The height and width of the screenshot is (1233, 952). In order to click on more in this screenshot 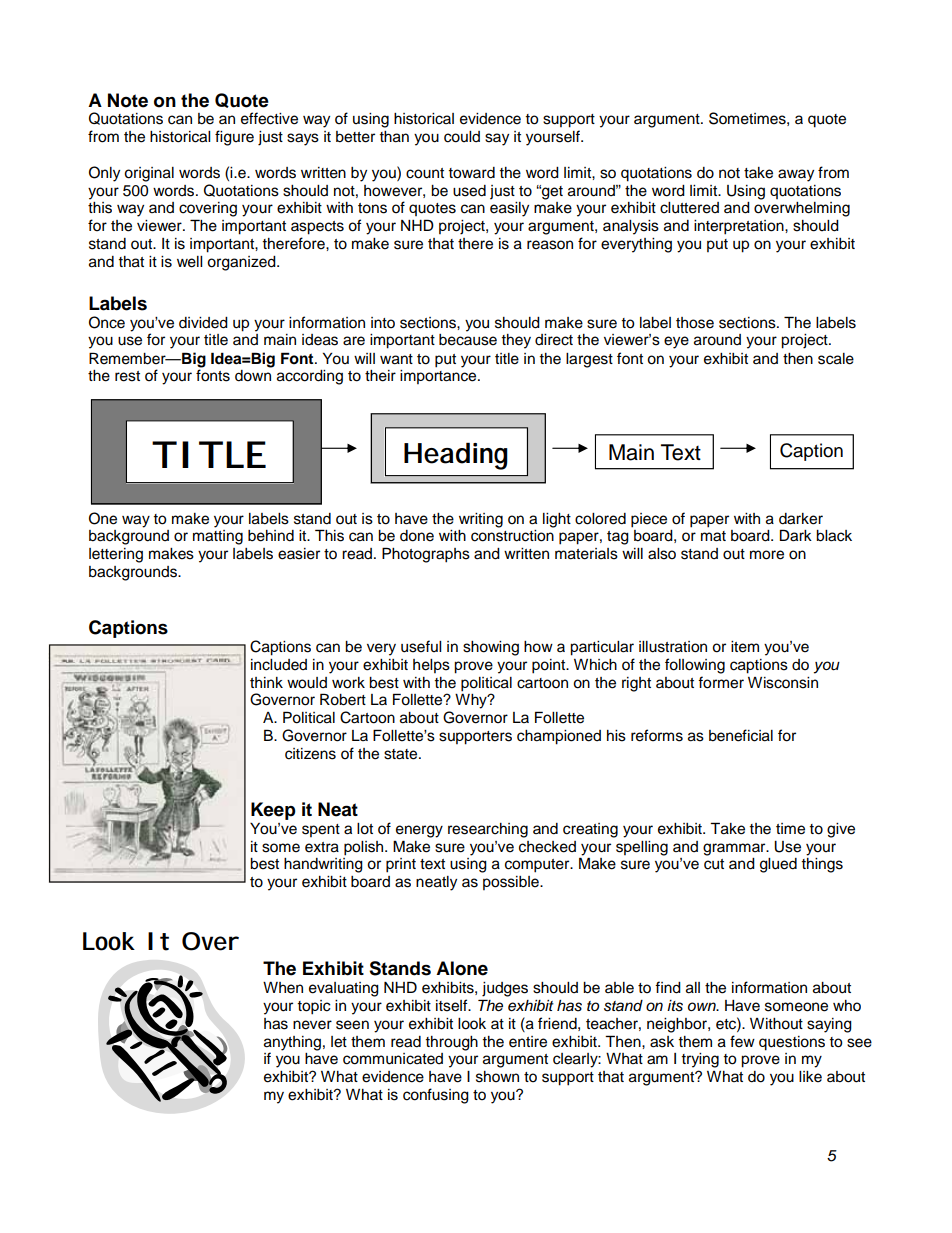, I will do `click(767, 555)`.
